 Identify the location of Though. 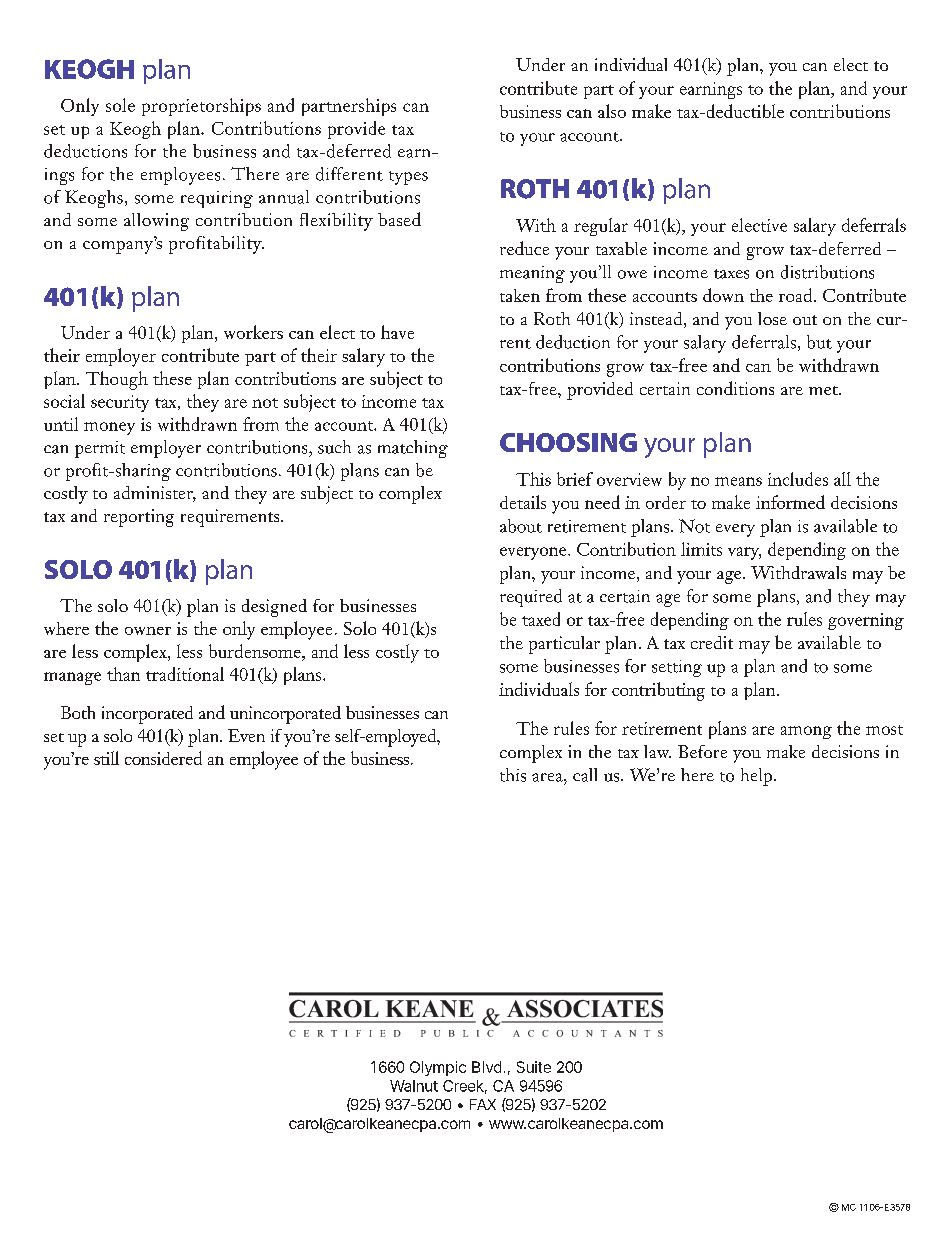
(117, 380).
